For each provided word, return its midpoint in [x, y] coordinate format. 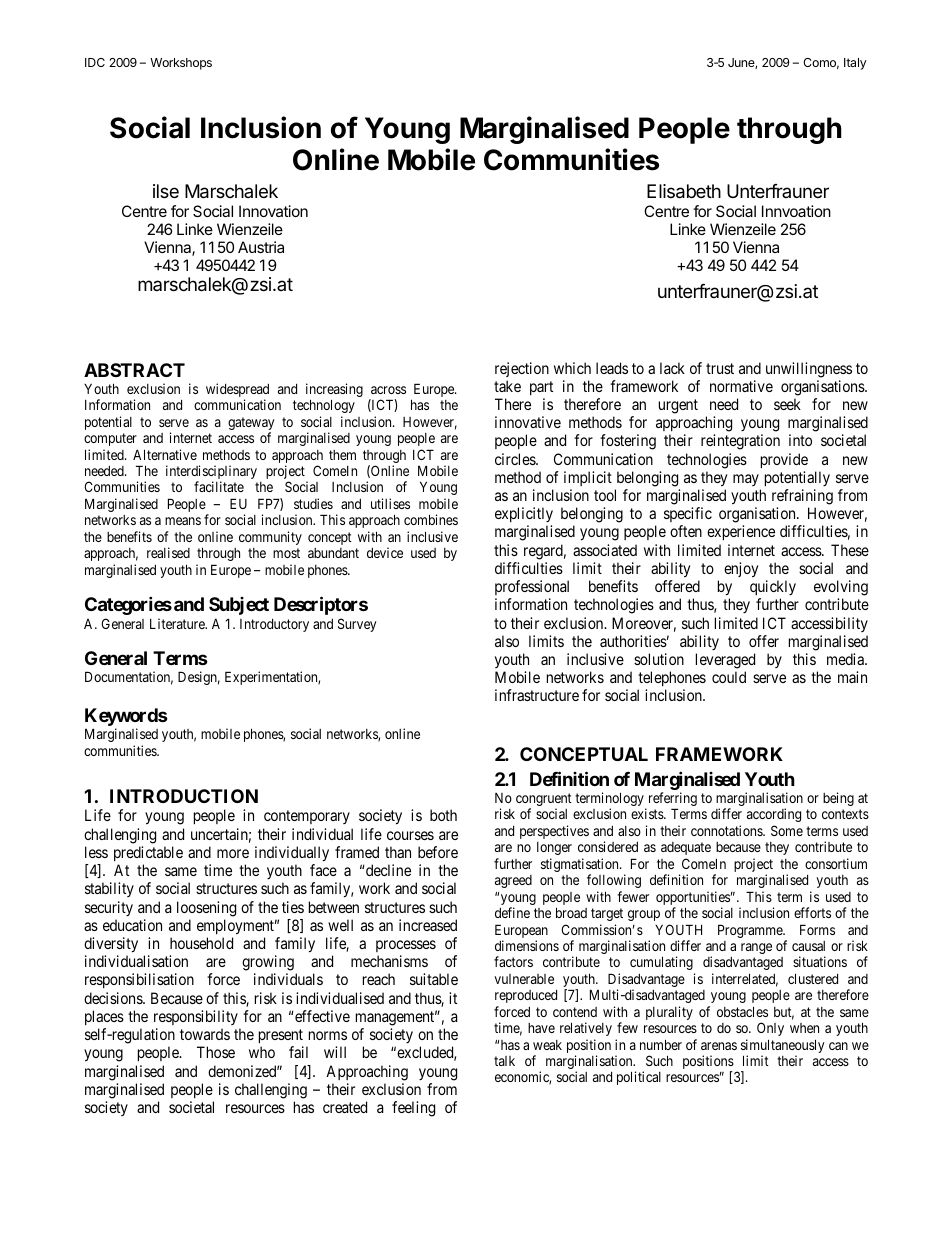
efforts [812, 912]
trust [720, 368]
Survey [357, 625]
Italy [855, 64]
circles [516, 459]
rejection [522, 369]
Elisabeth [684, 191]
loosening [206, 909]
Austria [261, 247]
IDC [95, 62]
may [746, 480]
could [729, 677]
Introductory [274, 625]
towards [205, 1034]
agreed [513, 881]
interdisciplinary [211, 473]
